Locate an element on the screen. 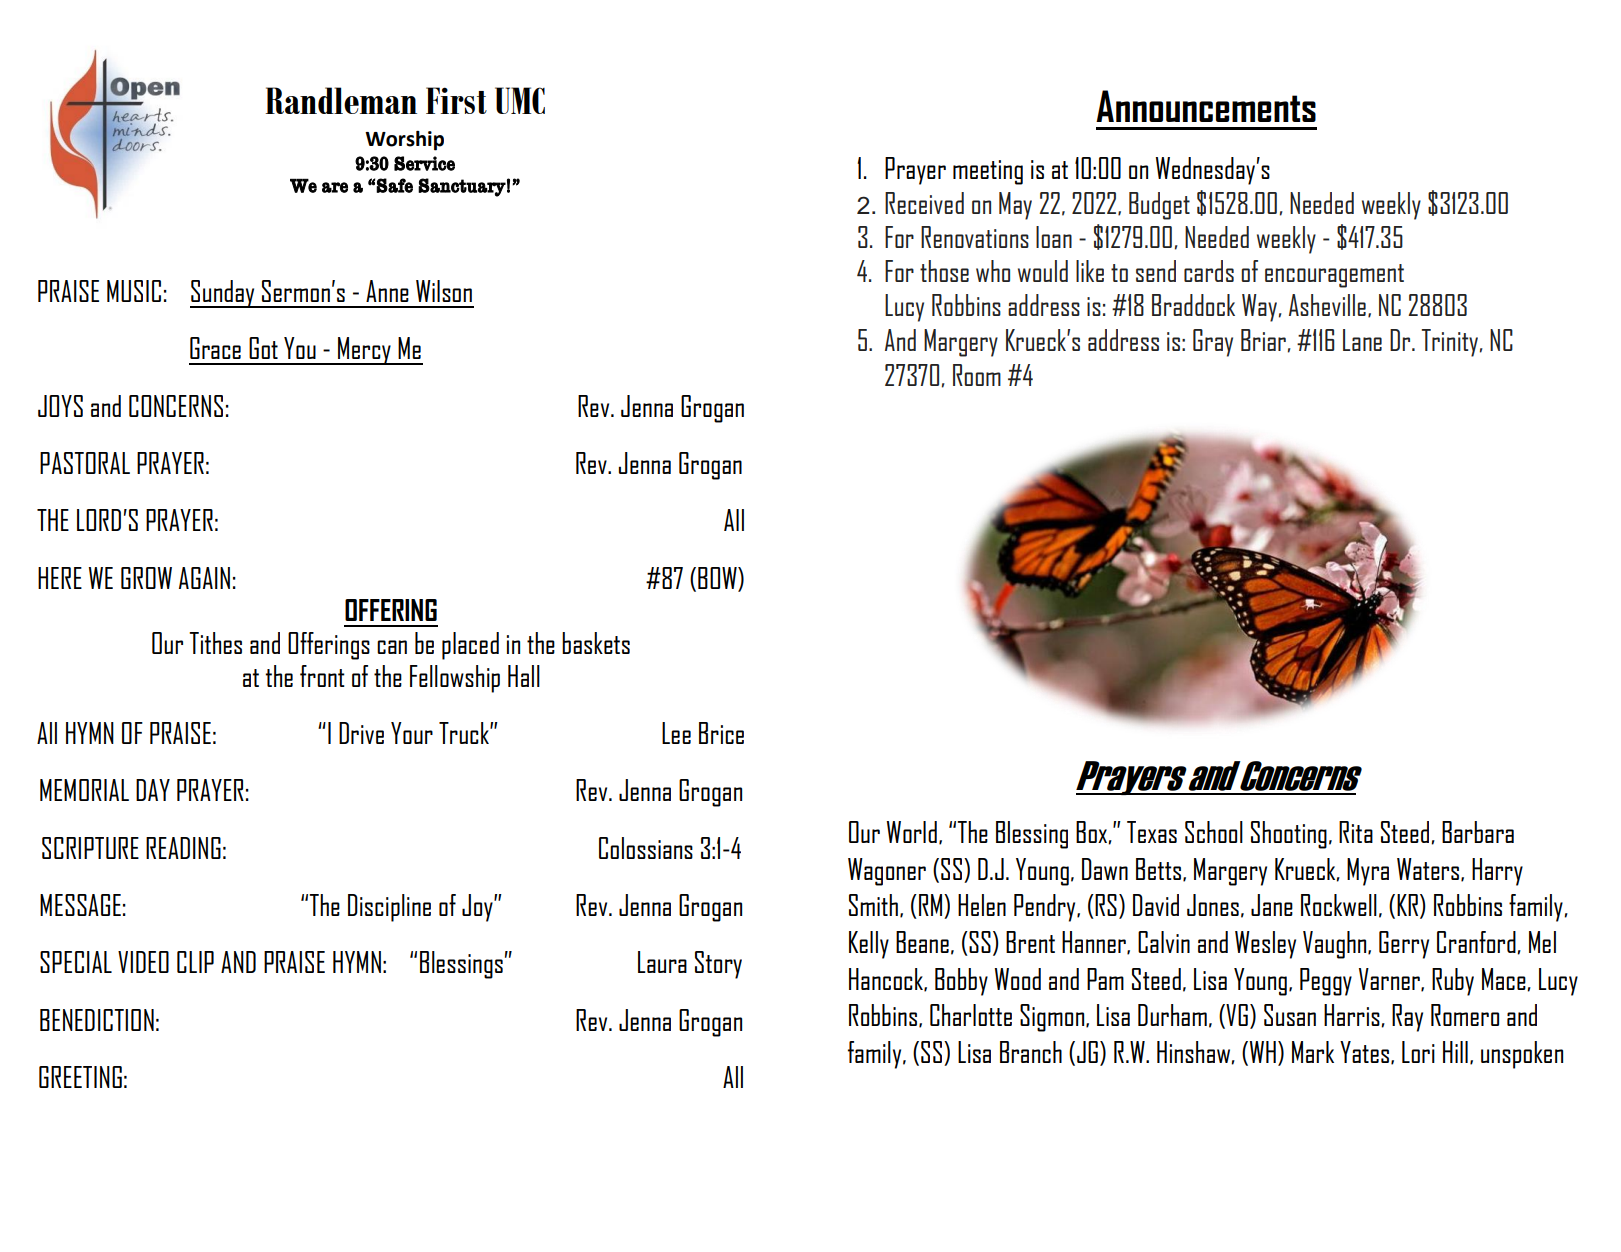 Image resolution: width=1621 pixels, height=1252 pixels. Room is located at coordinates (977, 375).
